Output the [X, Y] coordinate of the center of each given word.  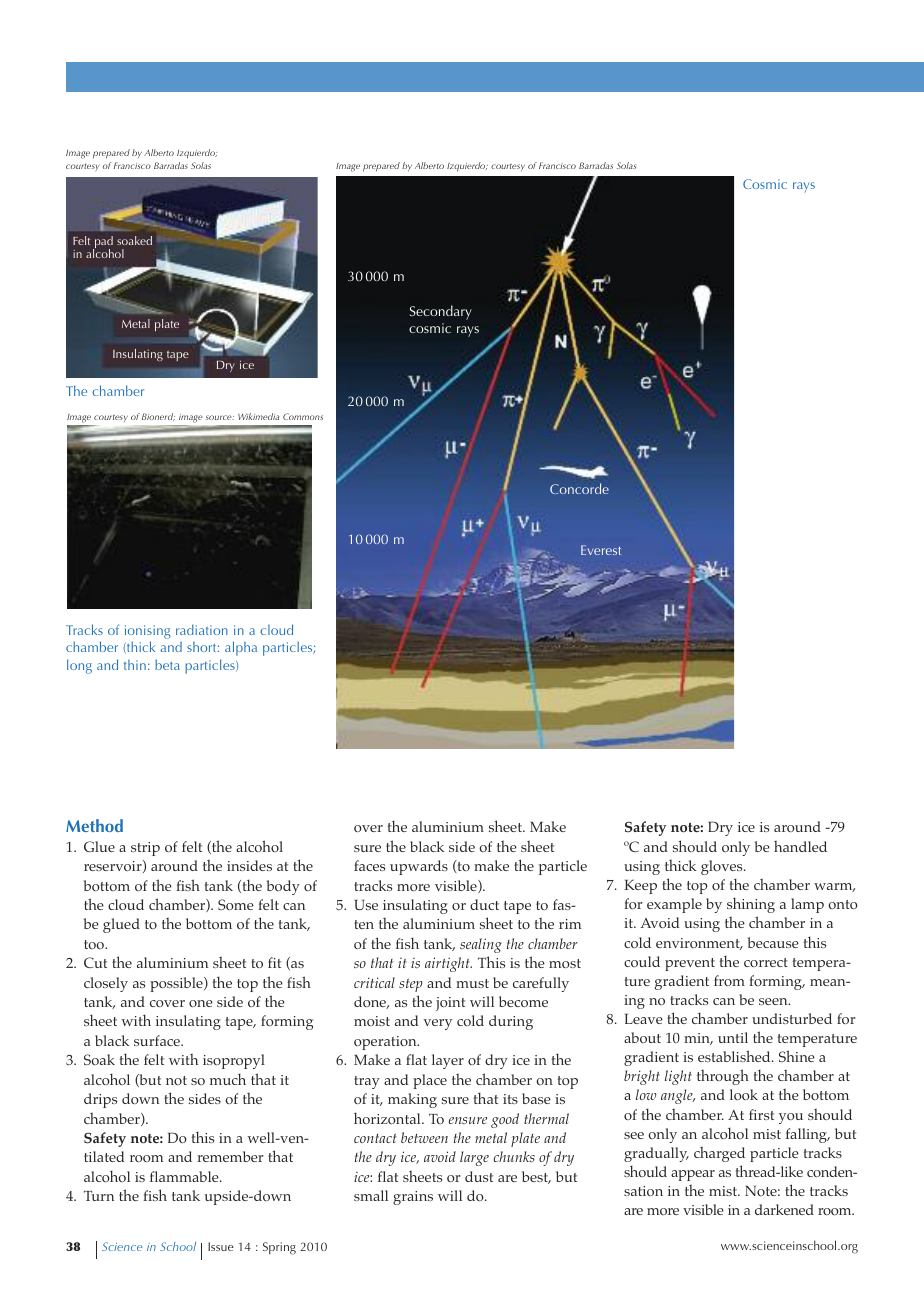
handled [800, 846]
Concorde [579, 488]
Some [236, 904]
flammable [185, 1176]
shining [751, 905]
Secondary [441, 312]
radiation [202, 629]
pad [103, 243]
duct [484, 904]
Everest [601, 550]
